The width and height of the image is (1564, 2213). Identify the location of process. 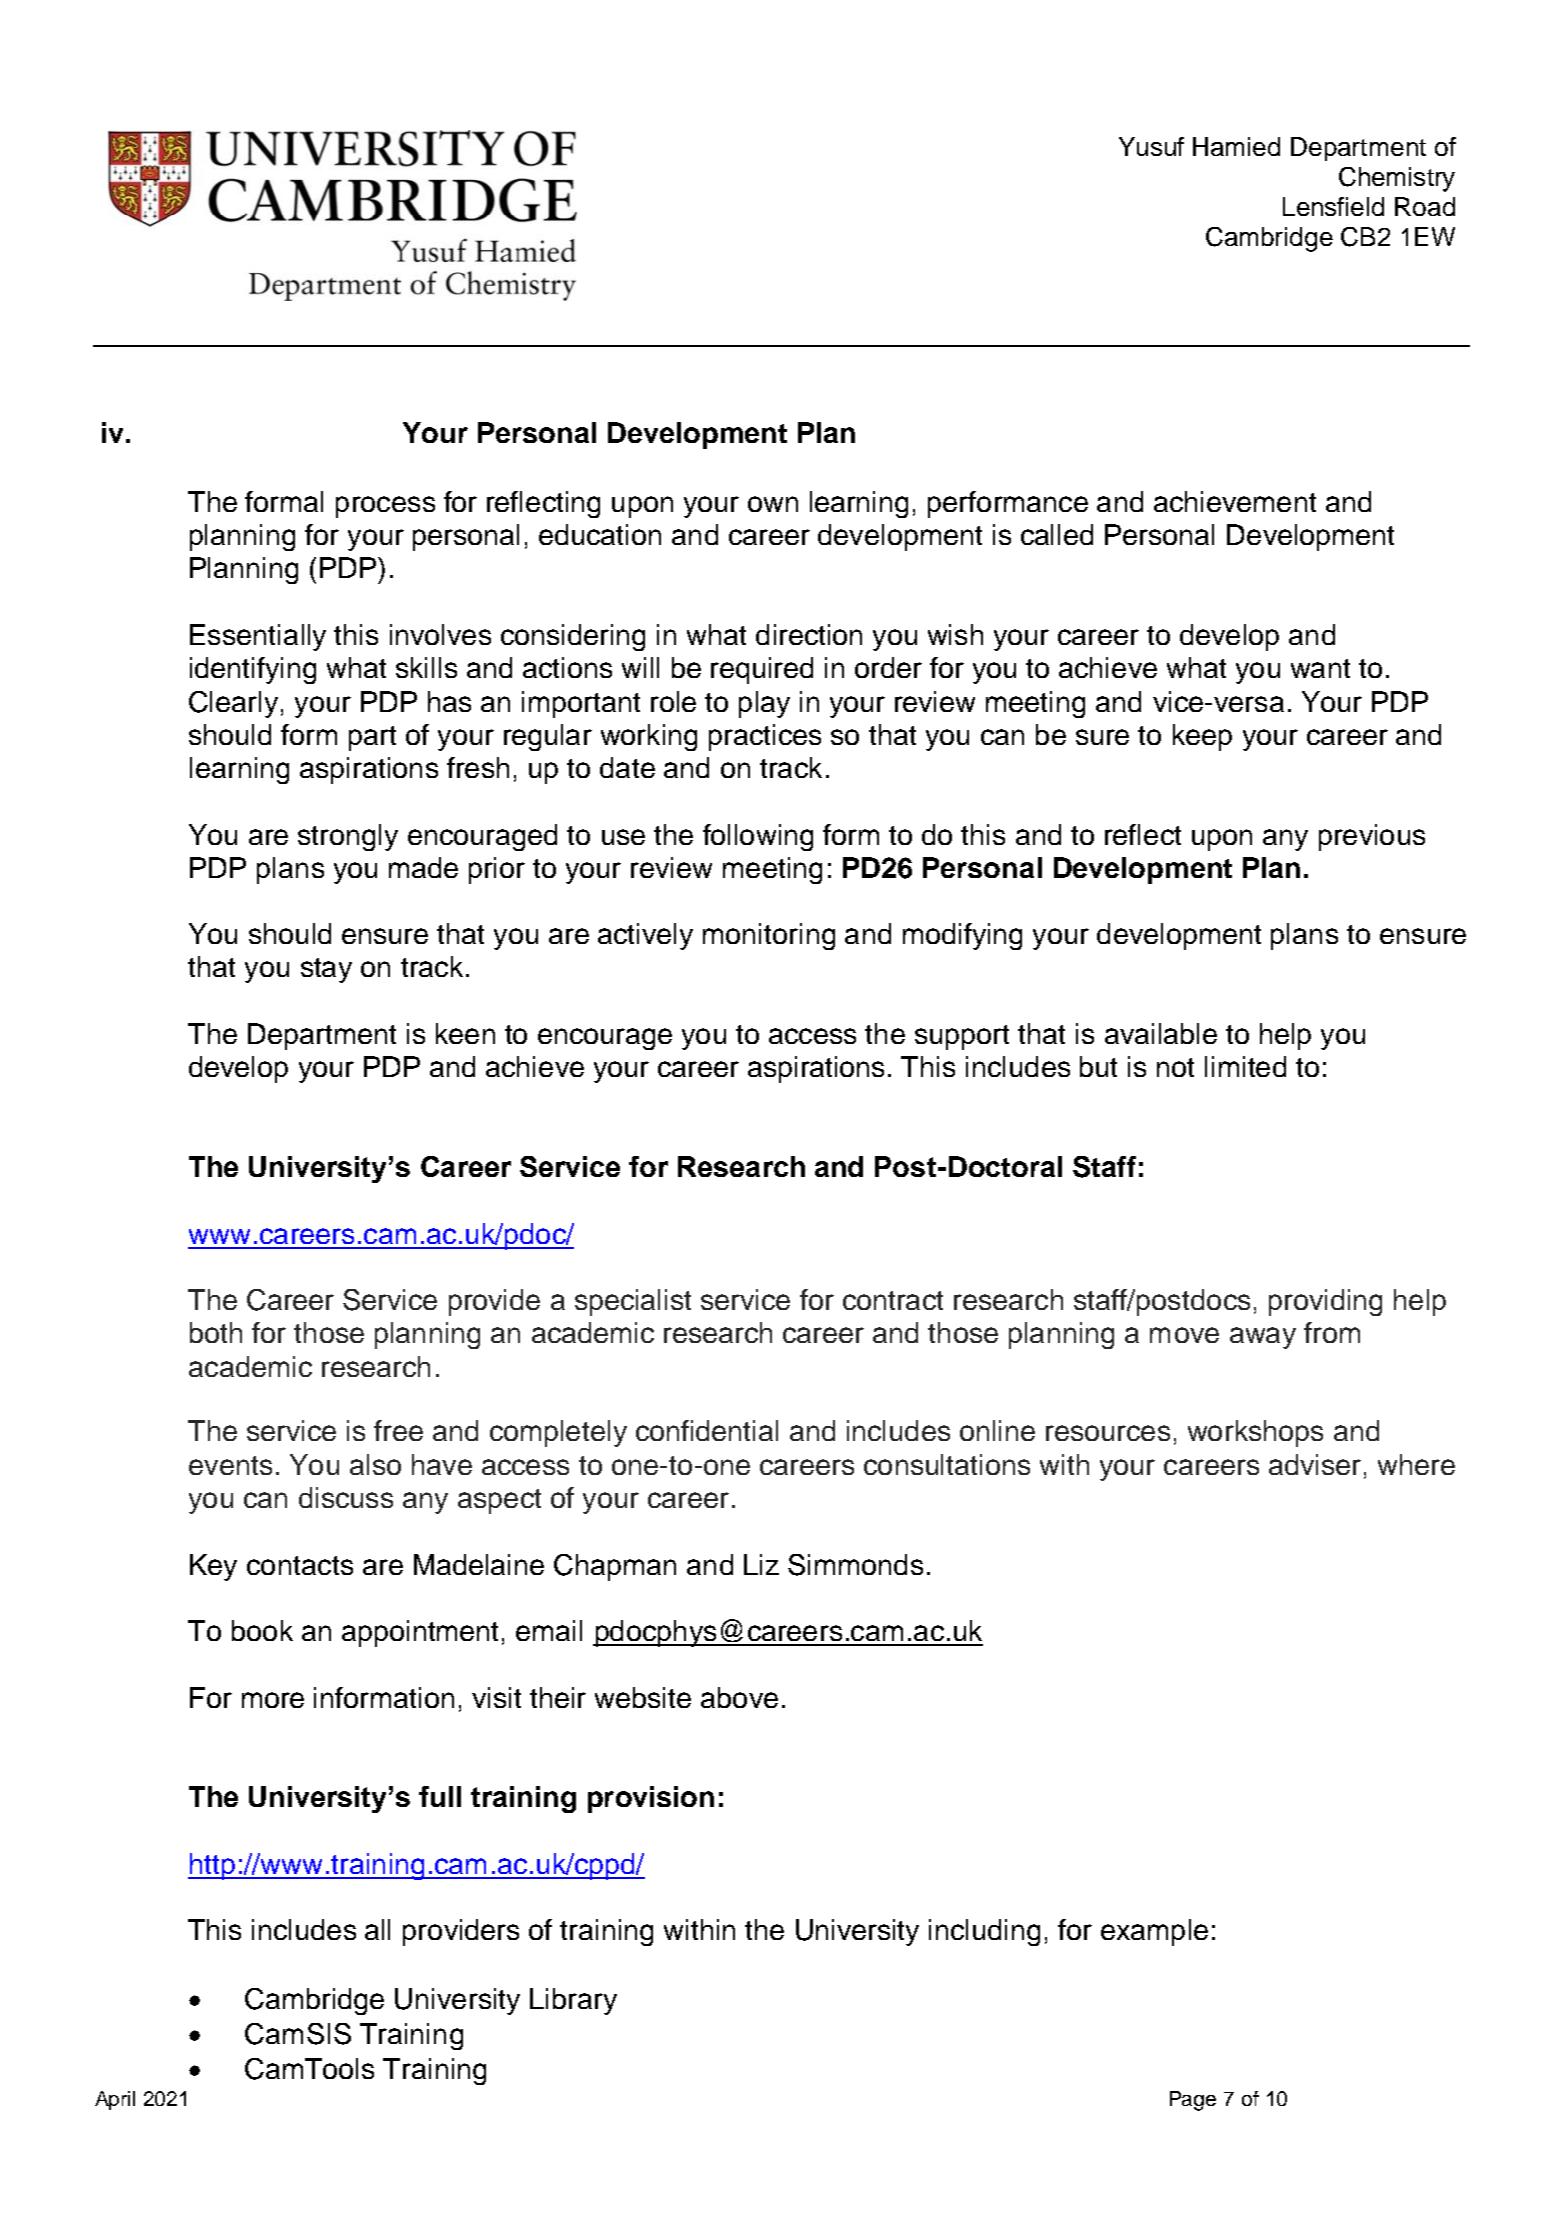
(385, 507).
